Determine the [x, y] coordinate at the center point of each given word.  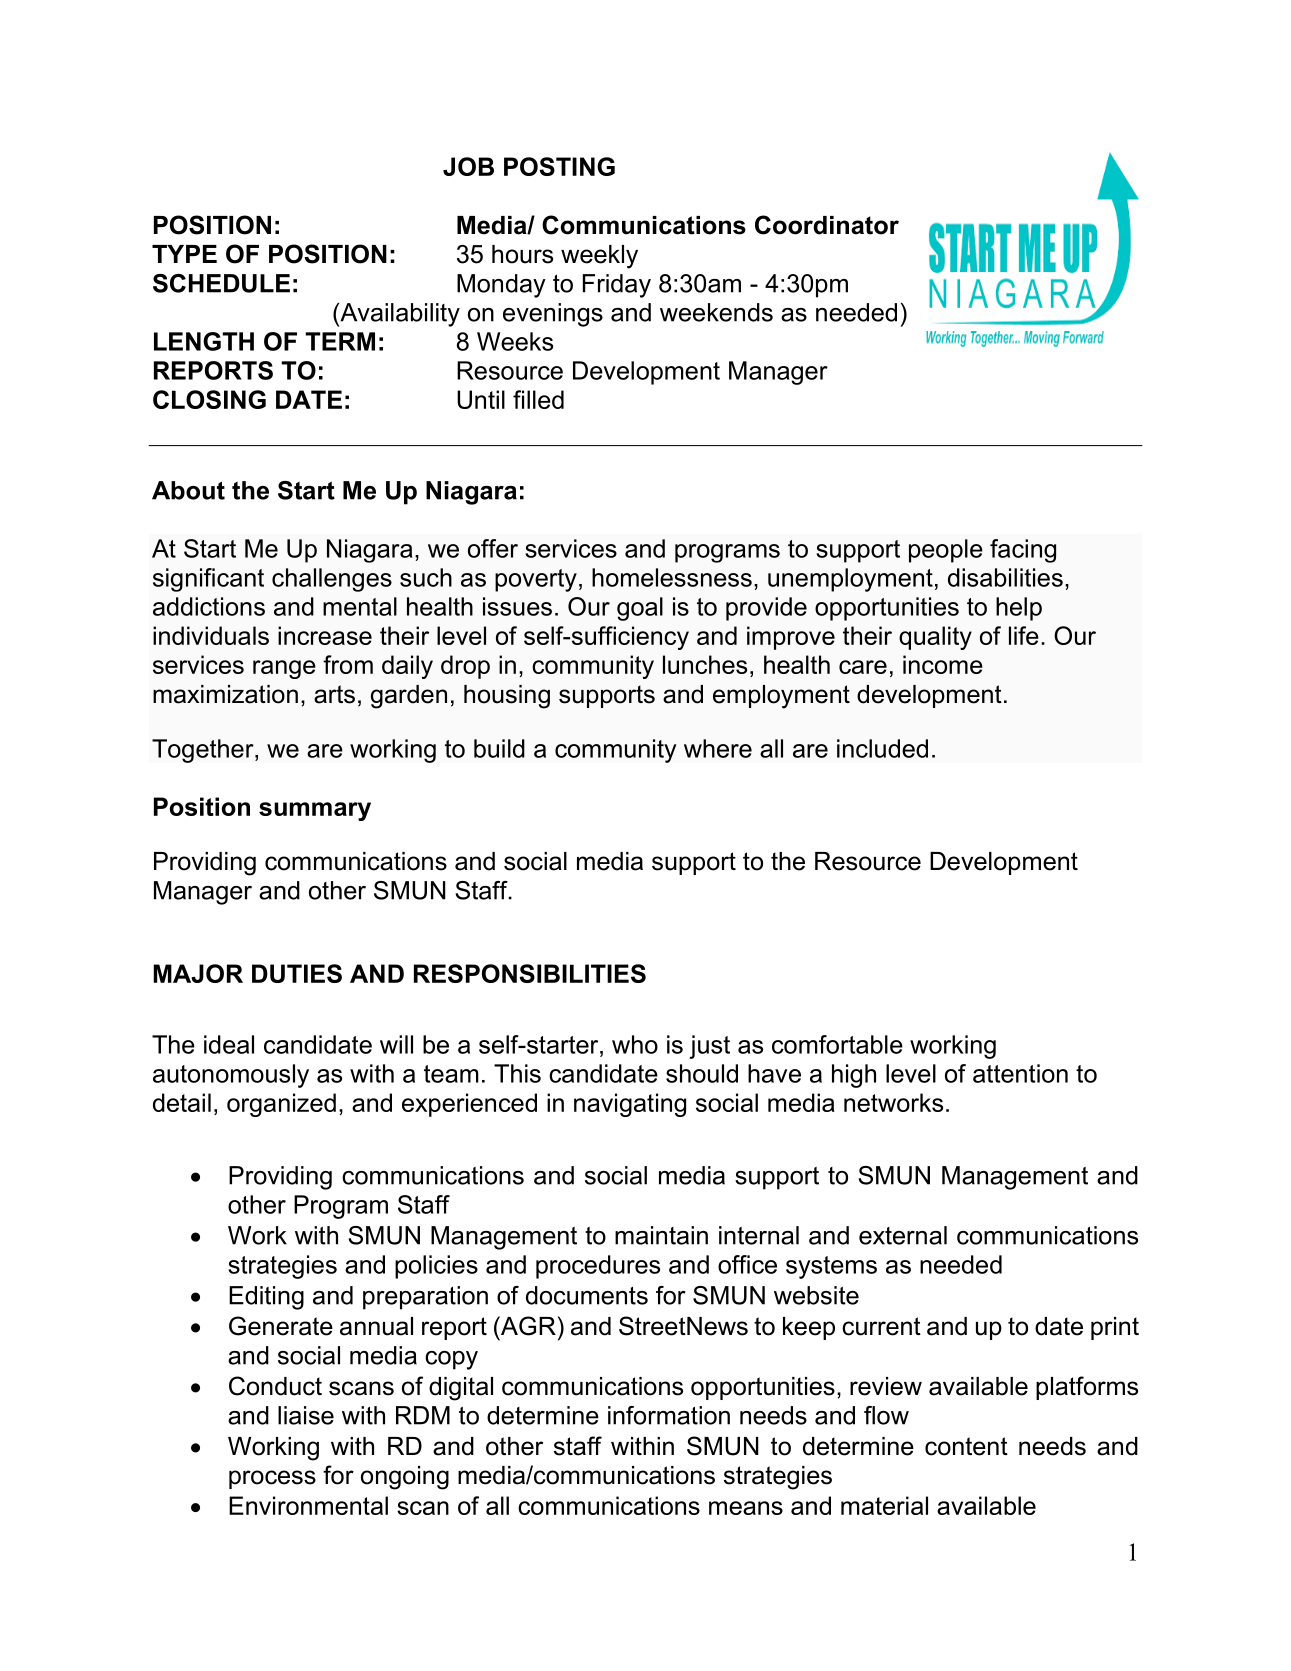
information [669, 1415]
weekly [599, 257]
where [718, 748]
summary [315, 811]
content [966, 1446]
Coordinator [827, 225]
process [272, 1479]
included [882, 748]
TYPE [184, 254]
